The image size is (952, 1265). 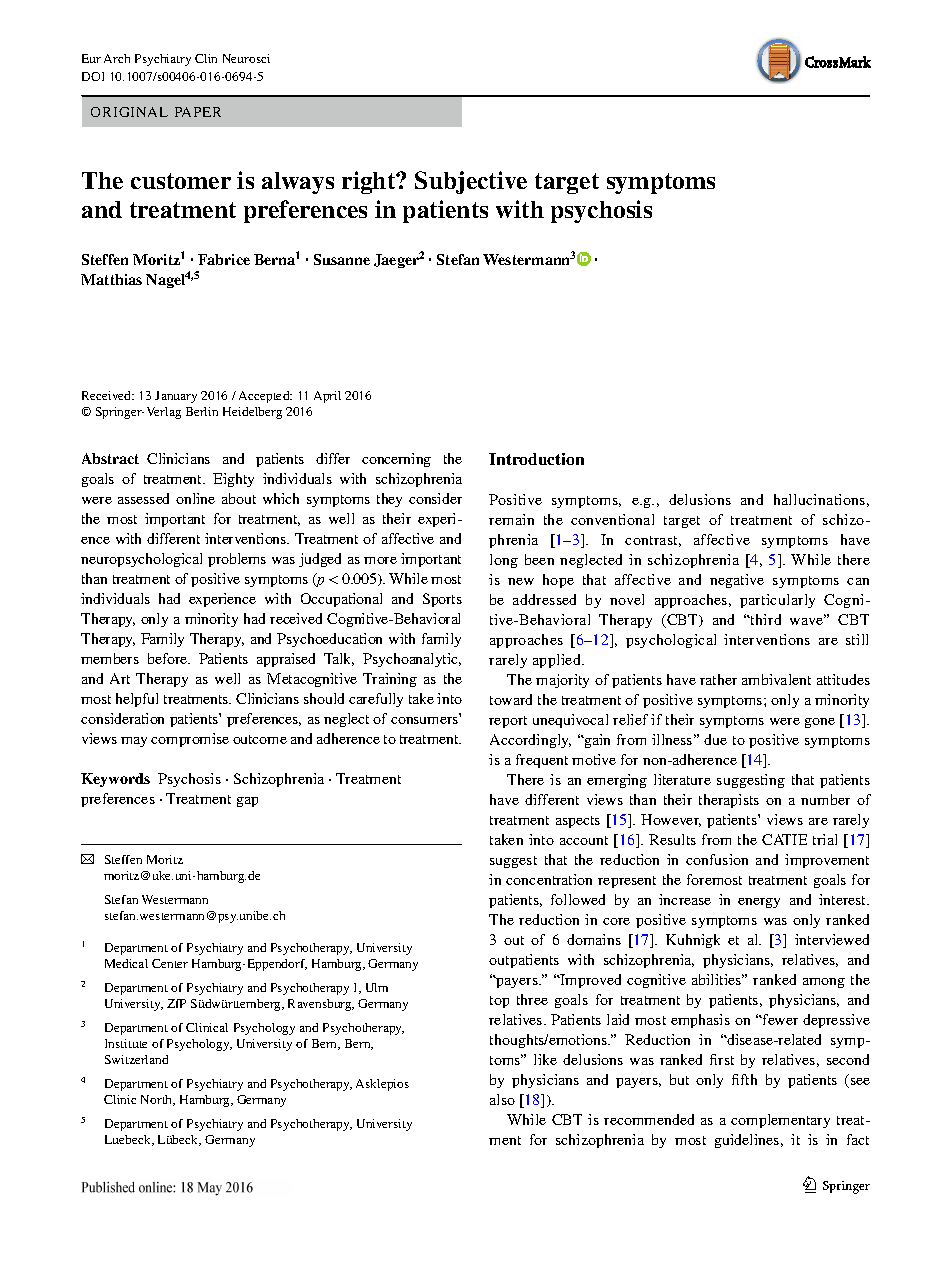 I want to click on right, so click(x=370, y=182).
